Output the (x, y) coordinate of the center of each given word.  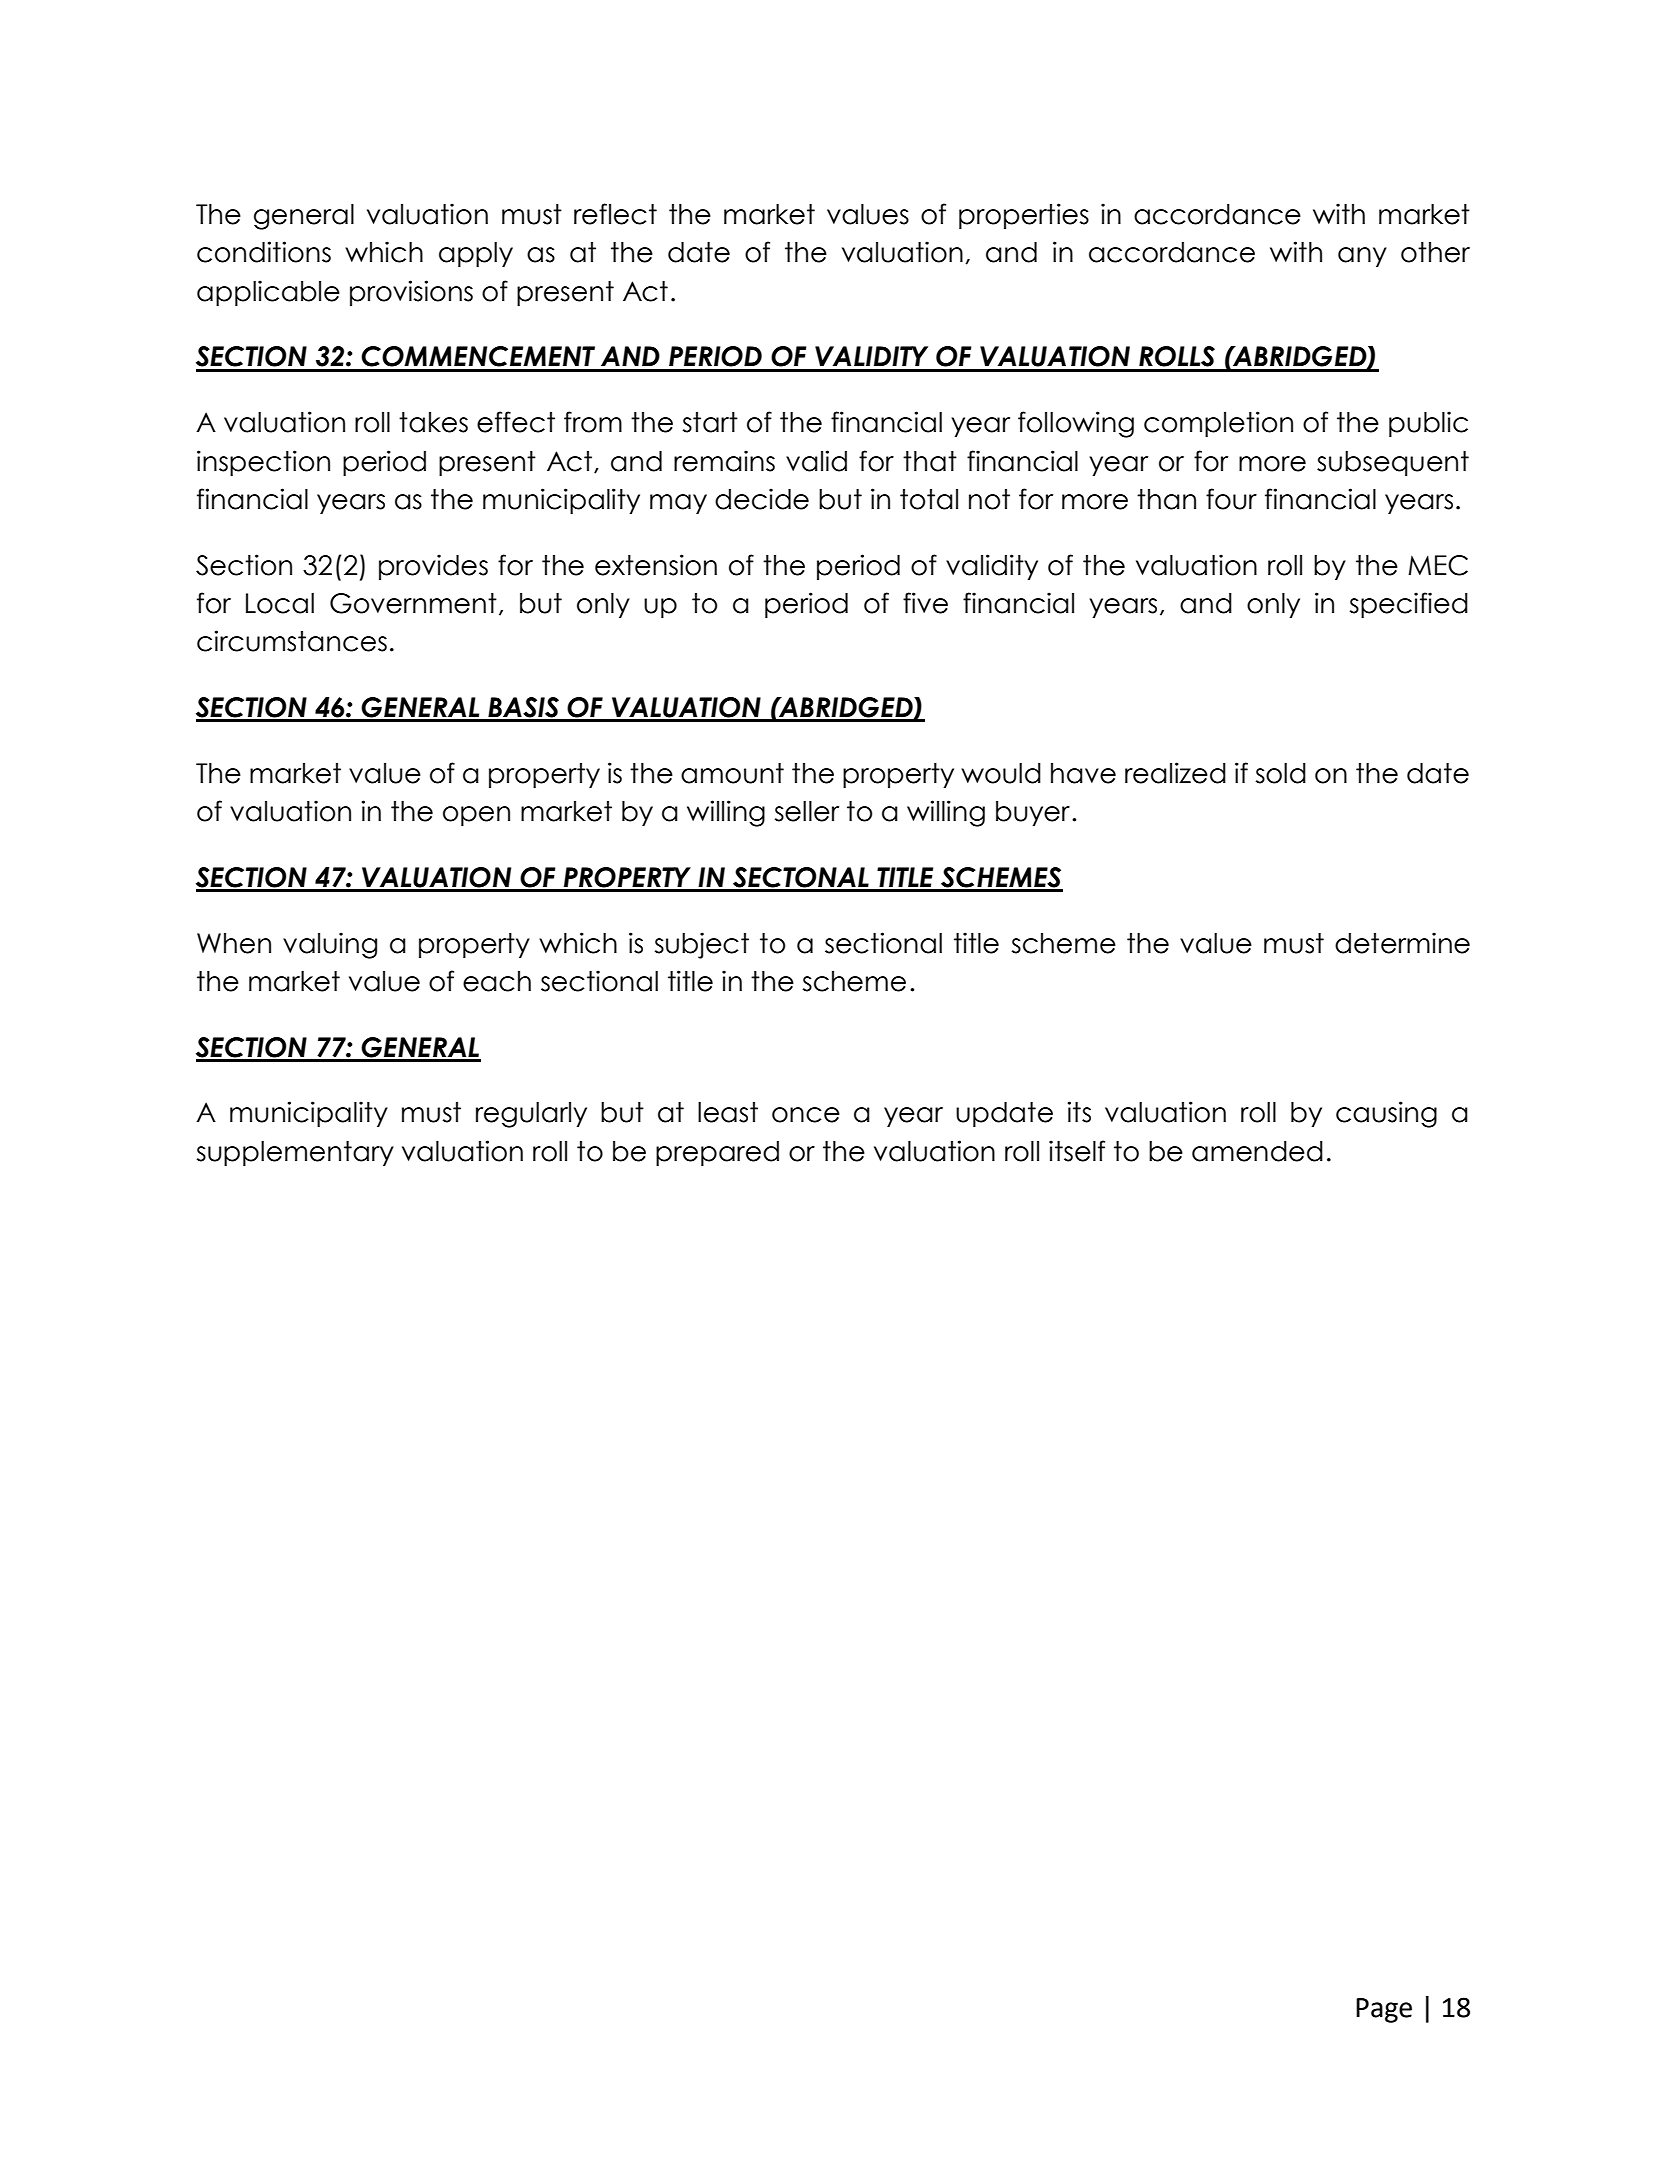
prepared (717, 1153)
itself (1077, 1151)
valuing (330, 945)
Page (1384, 2010)
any (1362, 257)
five (925, 603)
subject (701, 945)
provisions (411, 293)
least (728, 1112)
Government (413, 603)
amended (1257, 1151)
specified (1408, 605)
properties (1024, 216)
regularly (531, 1115)
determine (1402, 943)
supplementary (295, 1153)
